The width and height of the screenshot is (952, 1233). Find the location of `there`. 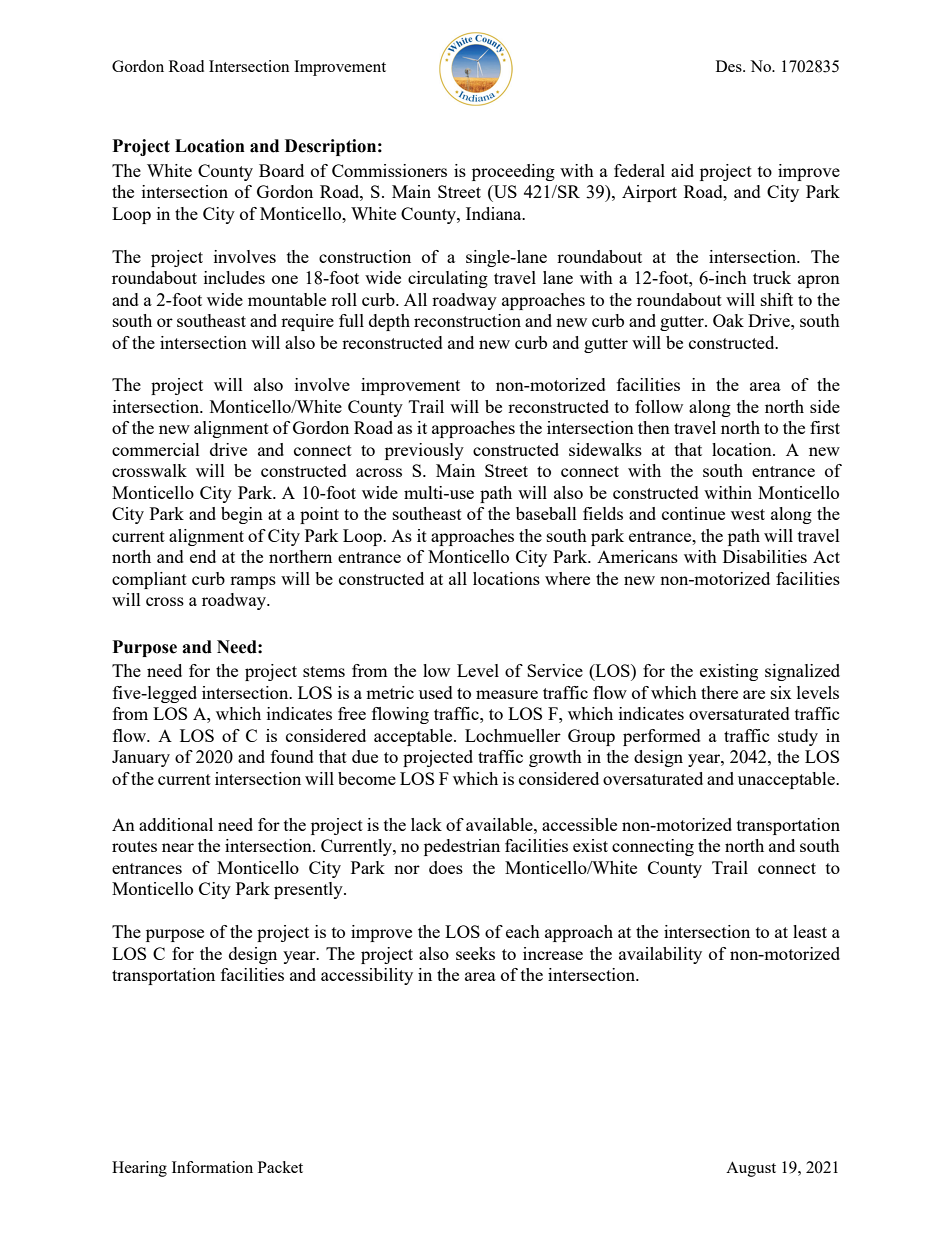

there is located at coordinates (719, 692).
